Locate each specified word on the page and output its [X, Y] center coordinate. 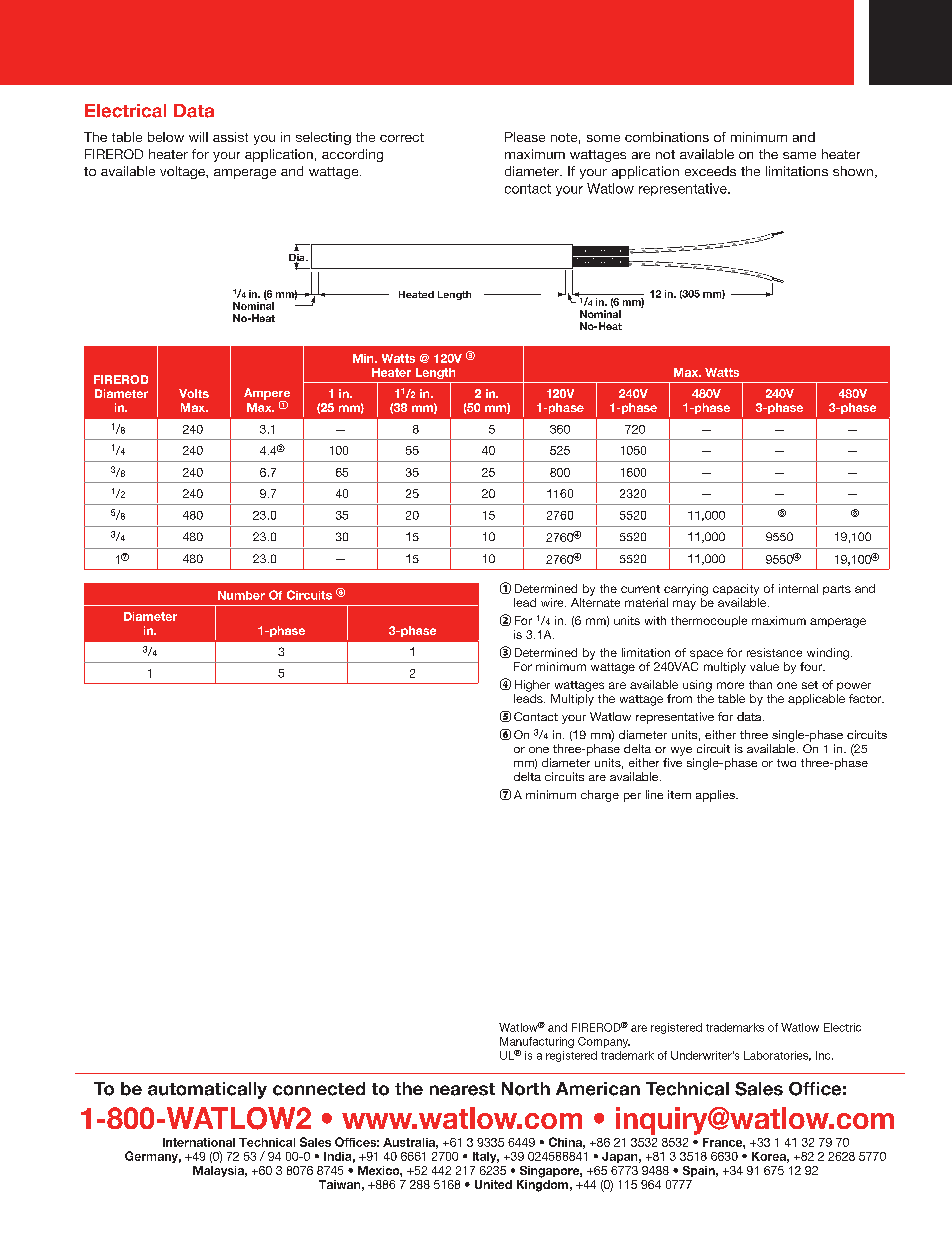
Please [525, 137]
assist [230, 137]
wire [553, 602]
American [598, 1089]
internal [798, 588]
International [199, 1142]
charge [600, 796]
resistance [774, 652]
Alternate [595, 602]
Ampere [267, 395]
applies [716, 796]
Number [241, 595]
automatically [207, 1090]
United [493, 1184]
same [799, 155]
